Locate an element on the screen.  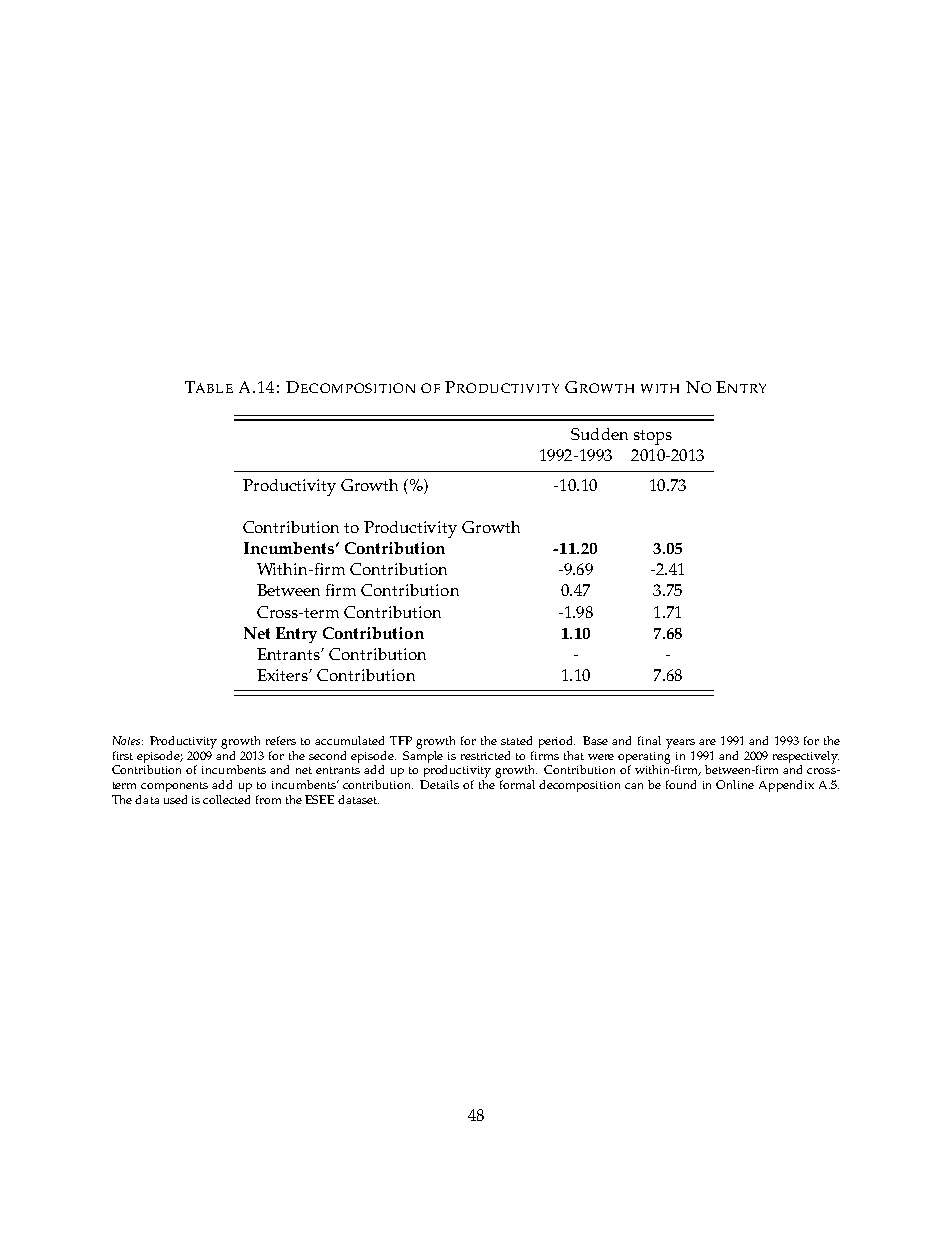
Sudden is located at coordinates (599, 434).
